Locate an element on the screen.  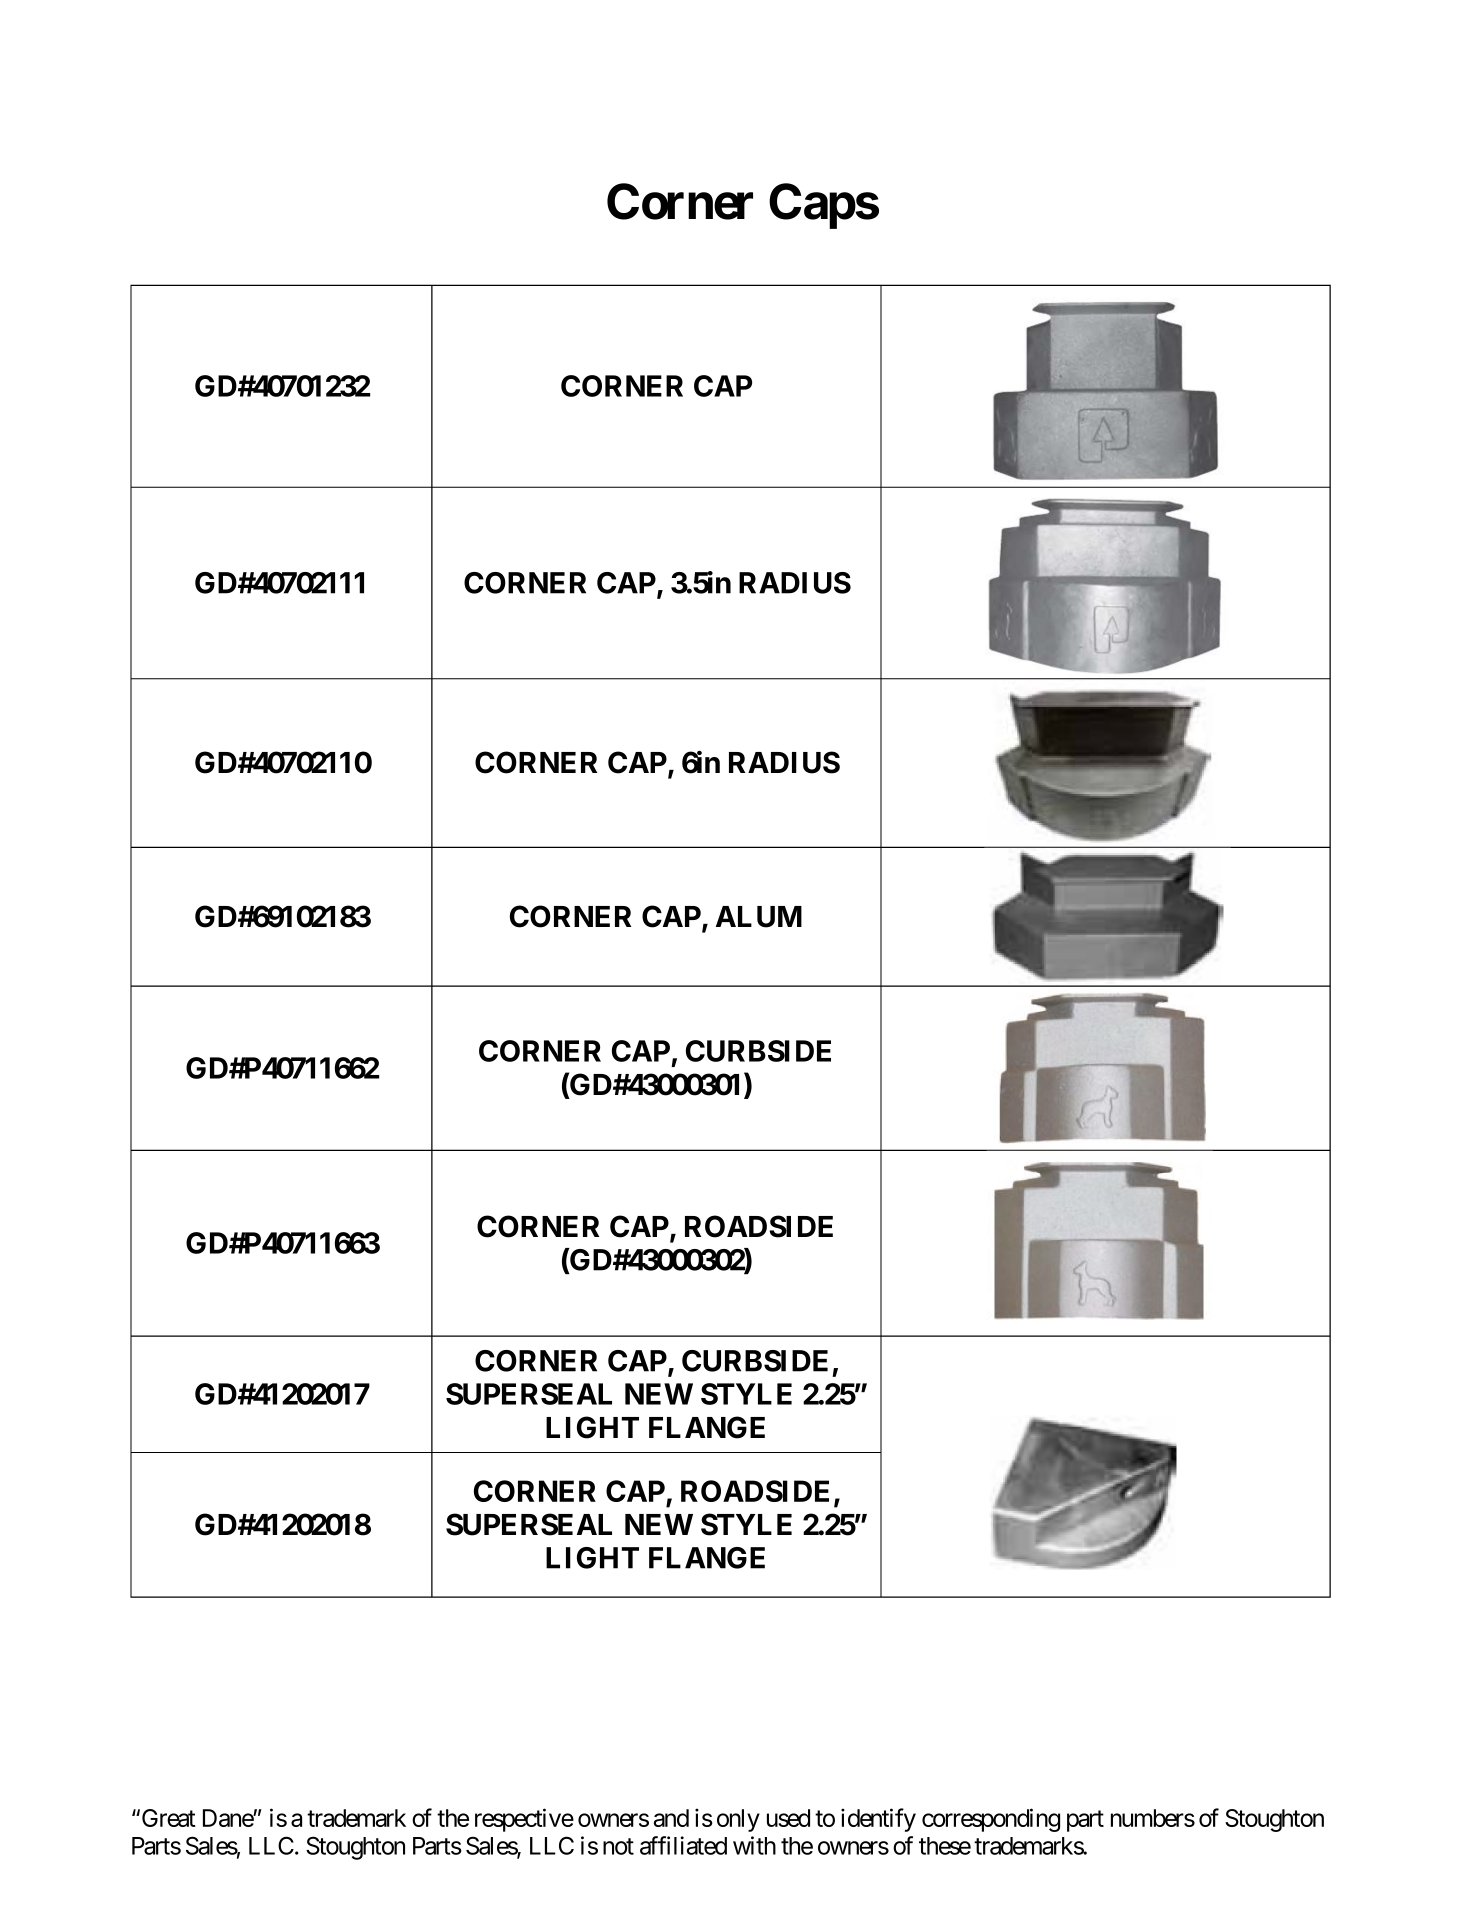
used is located at coordinates (788, 1818).
